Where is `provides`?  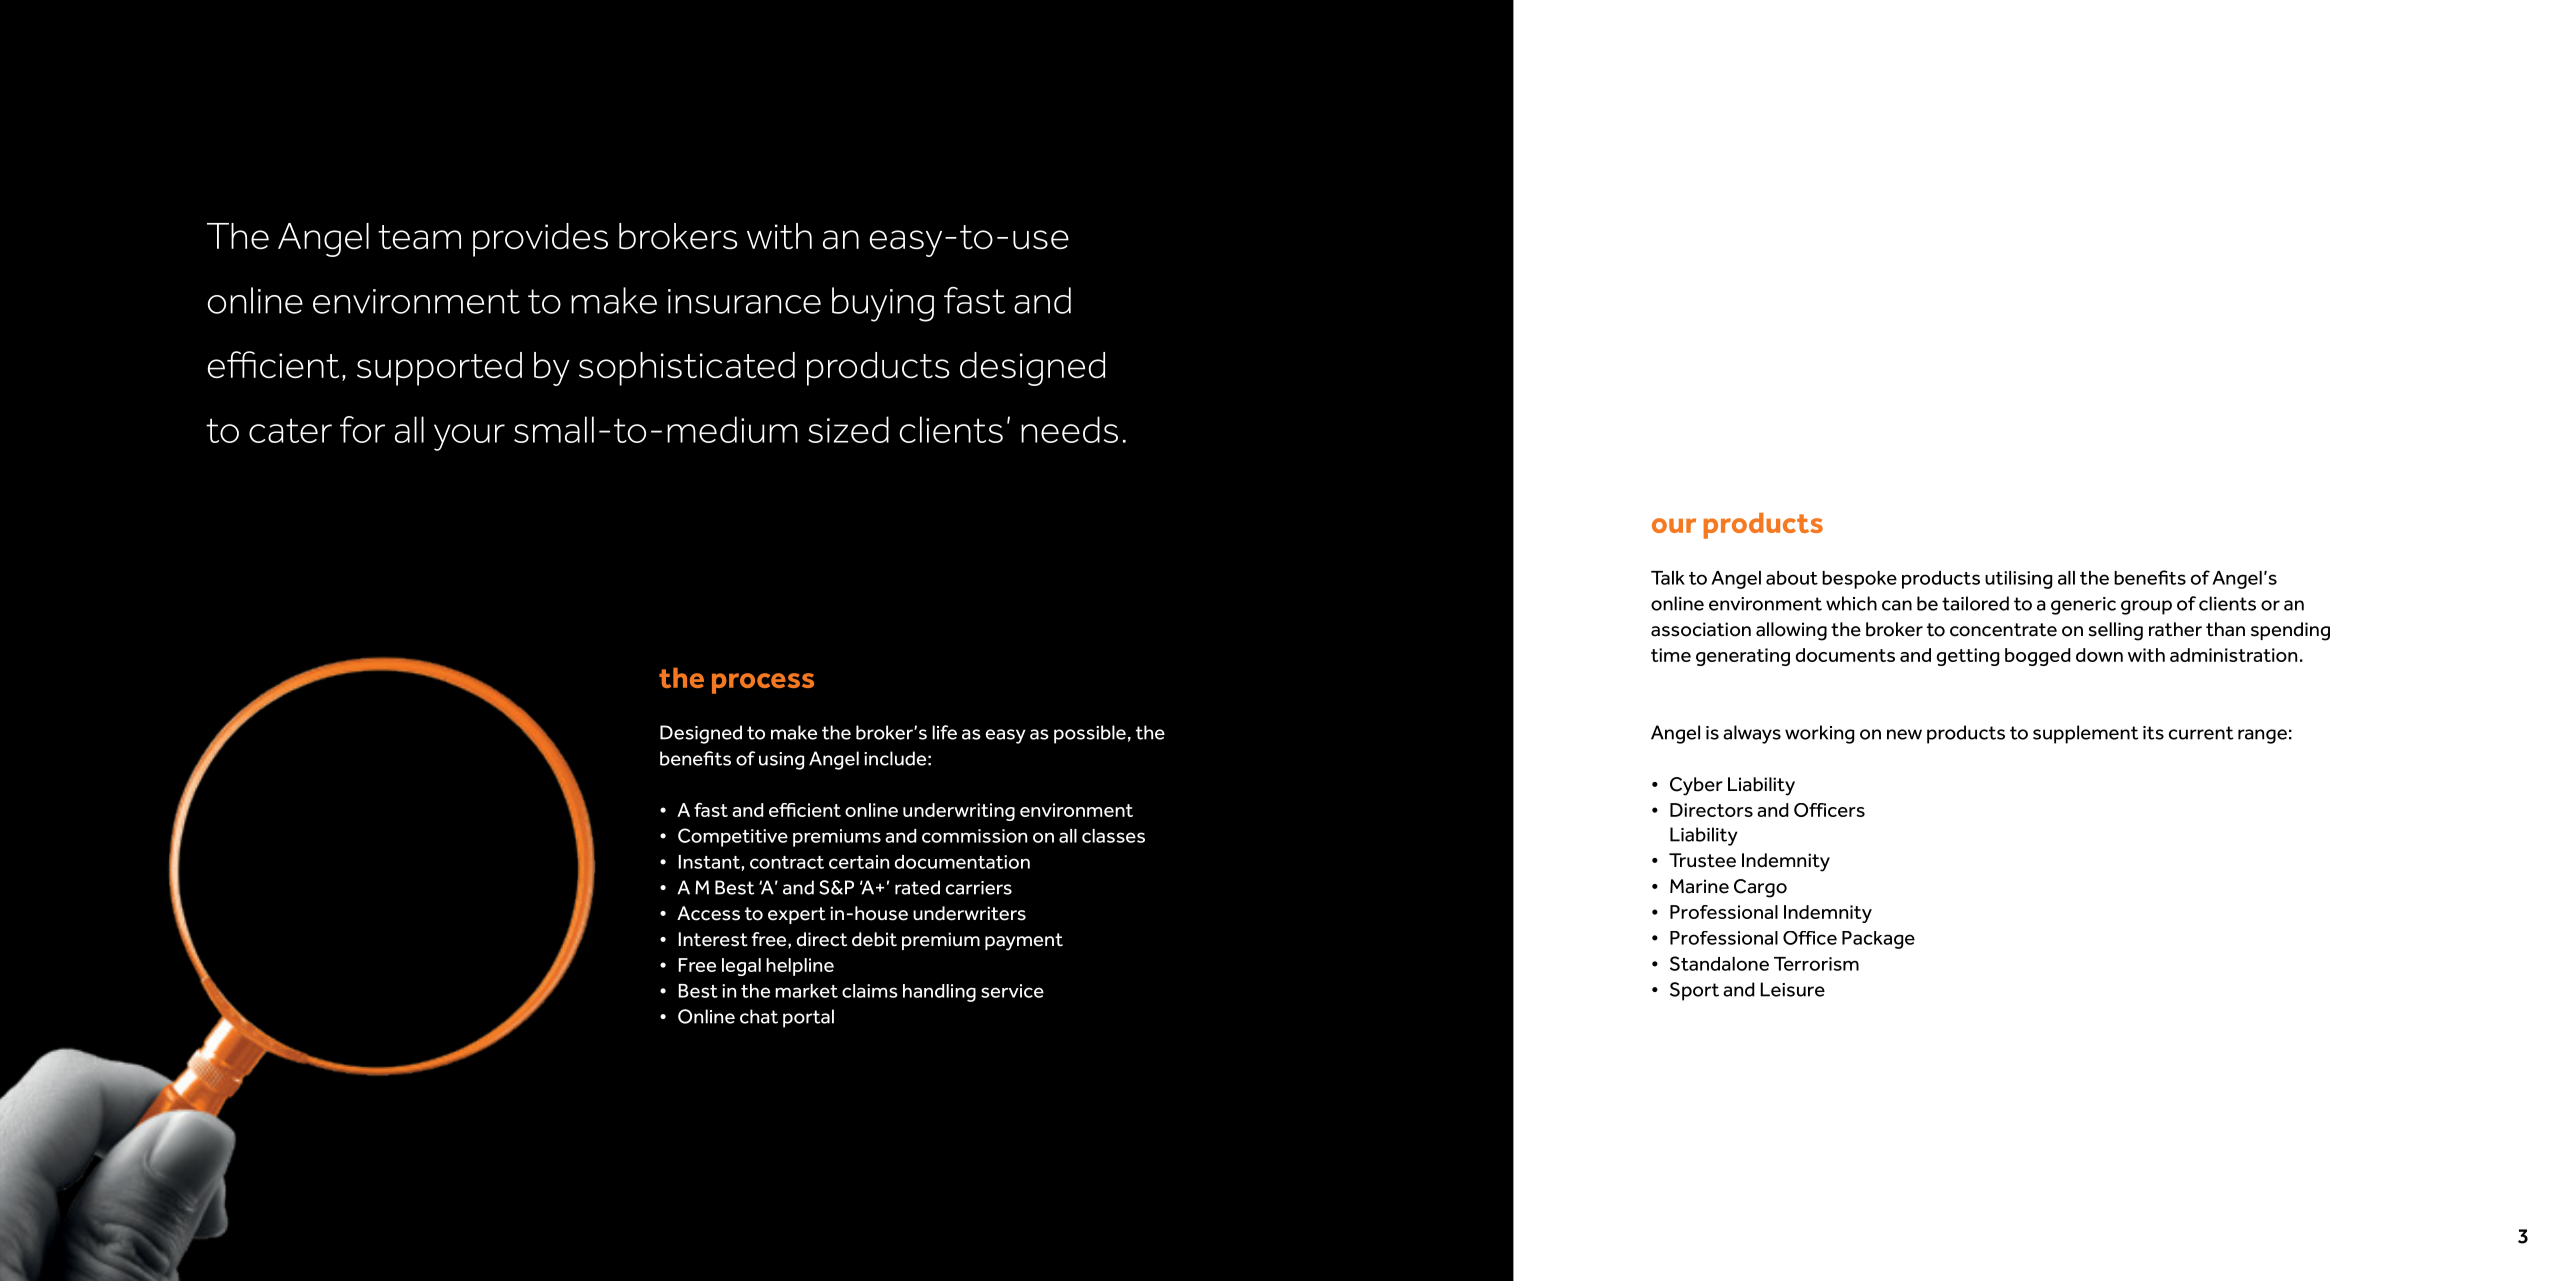 provides is located at coordinates (540, 240).
